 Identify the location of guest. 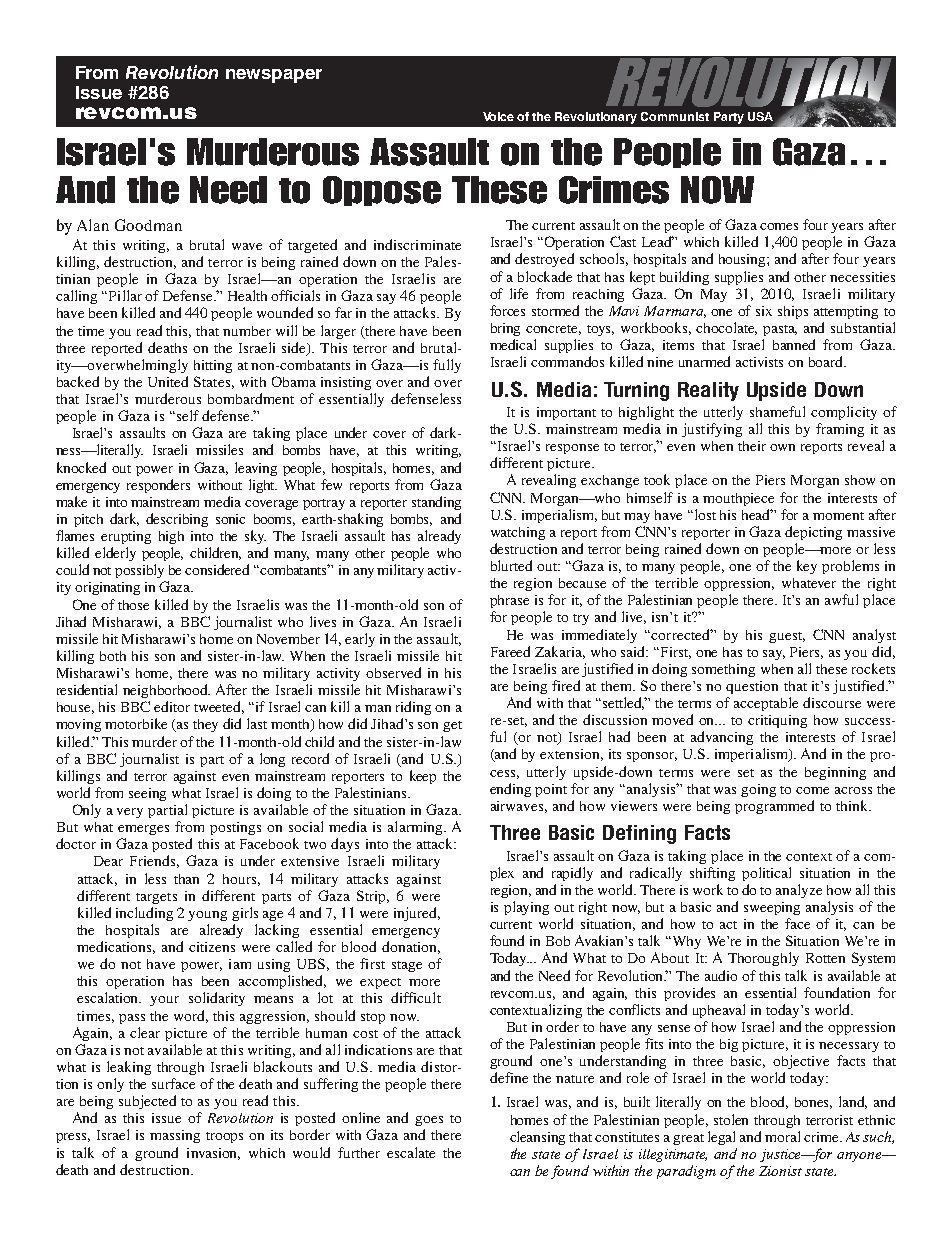
(787, 637).
